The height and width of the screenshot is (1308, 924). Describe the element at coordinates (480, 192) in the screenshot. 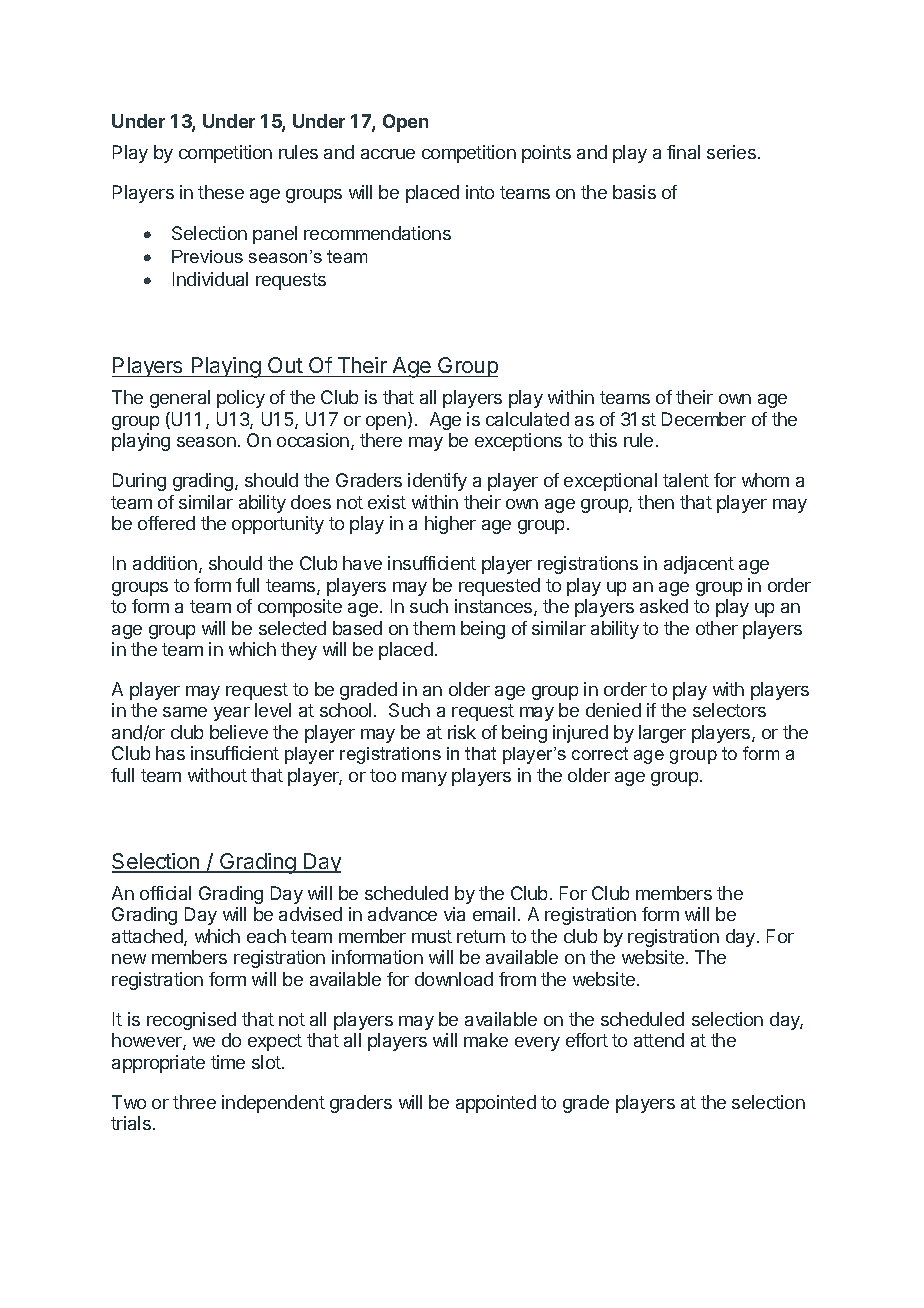

I see `into` at that location.
